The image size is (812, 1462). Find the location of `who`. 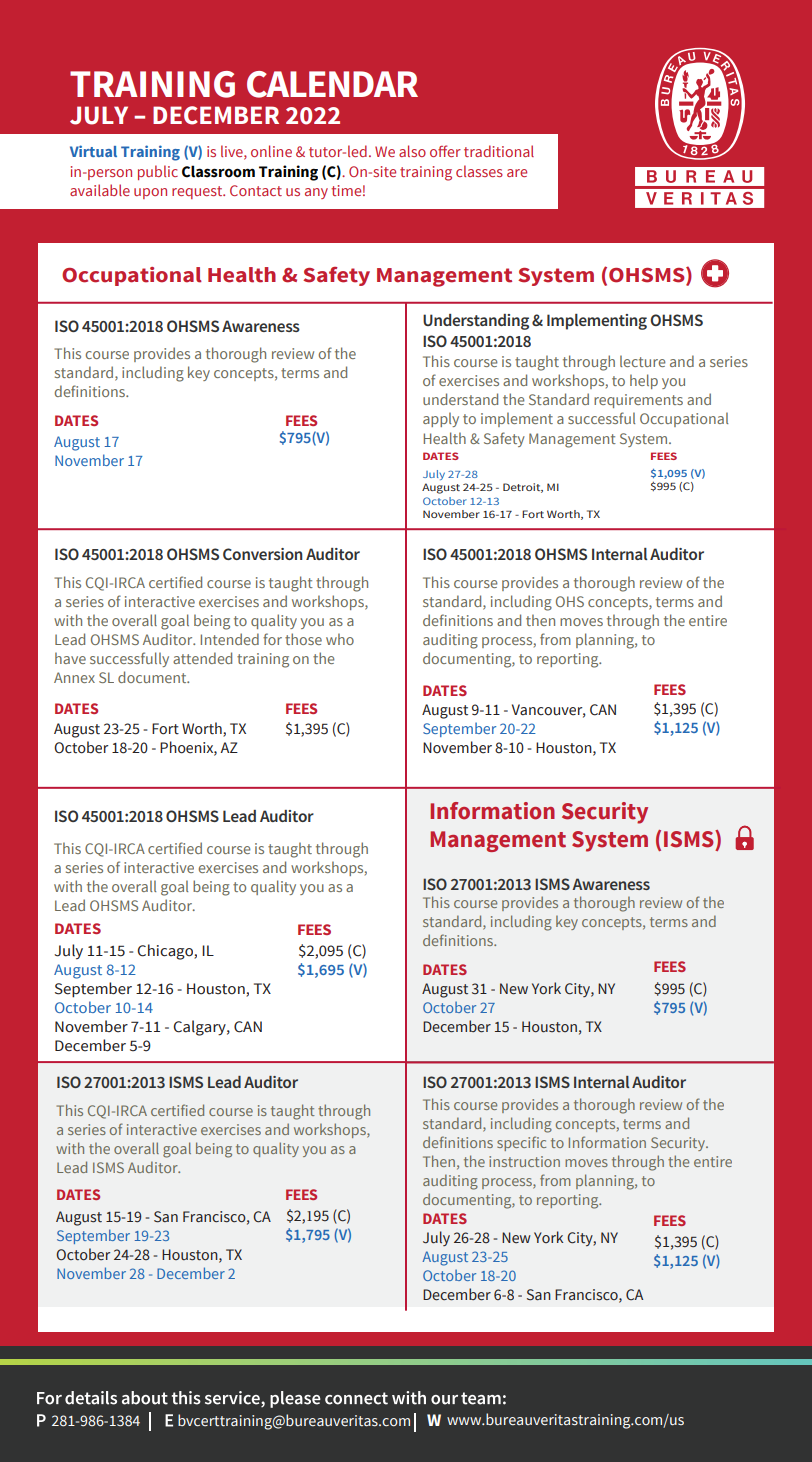

who is located at coordinates (340, 639).
